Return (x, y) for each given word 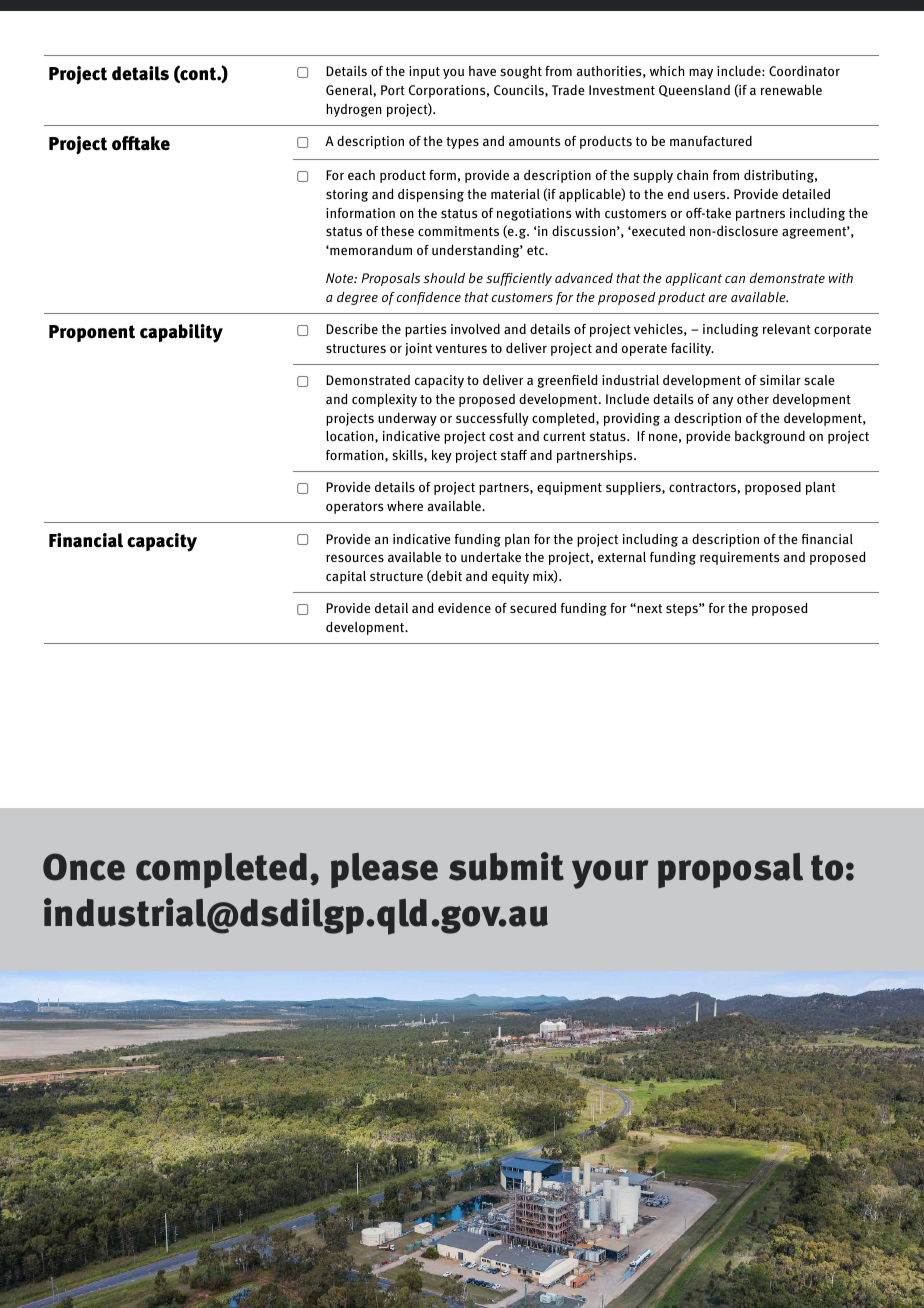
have (482, 71)
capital (346, 577)
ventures (461, 348)
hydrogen (354, 110)
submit (506, 866)
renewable (791, 90)
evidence (464, 608)
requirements (739, 558)
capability (181, 333)
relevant (787, 329)
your (610, 874)
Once (84, 867)
